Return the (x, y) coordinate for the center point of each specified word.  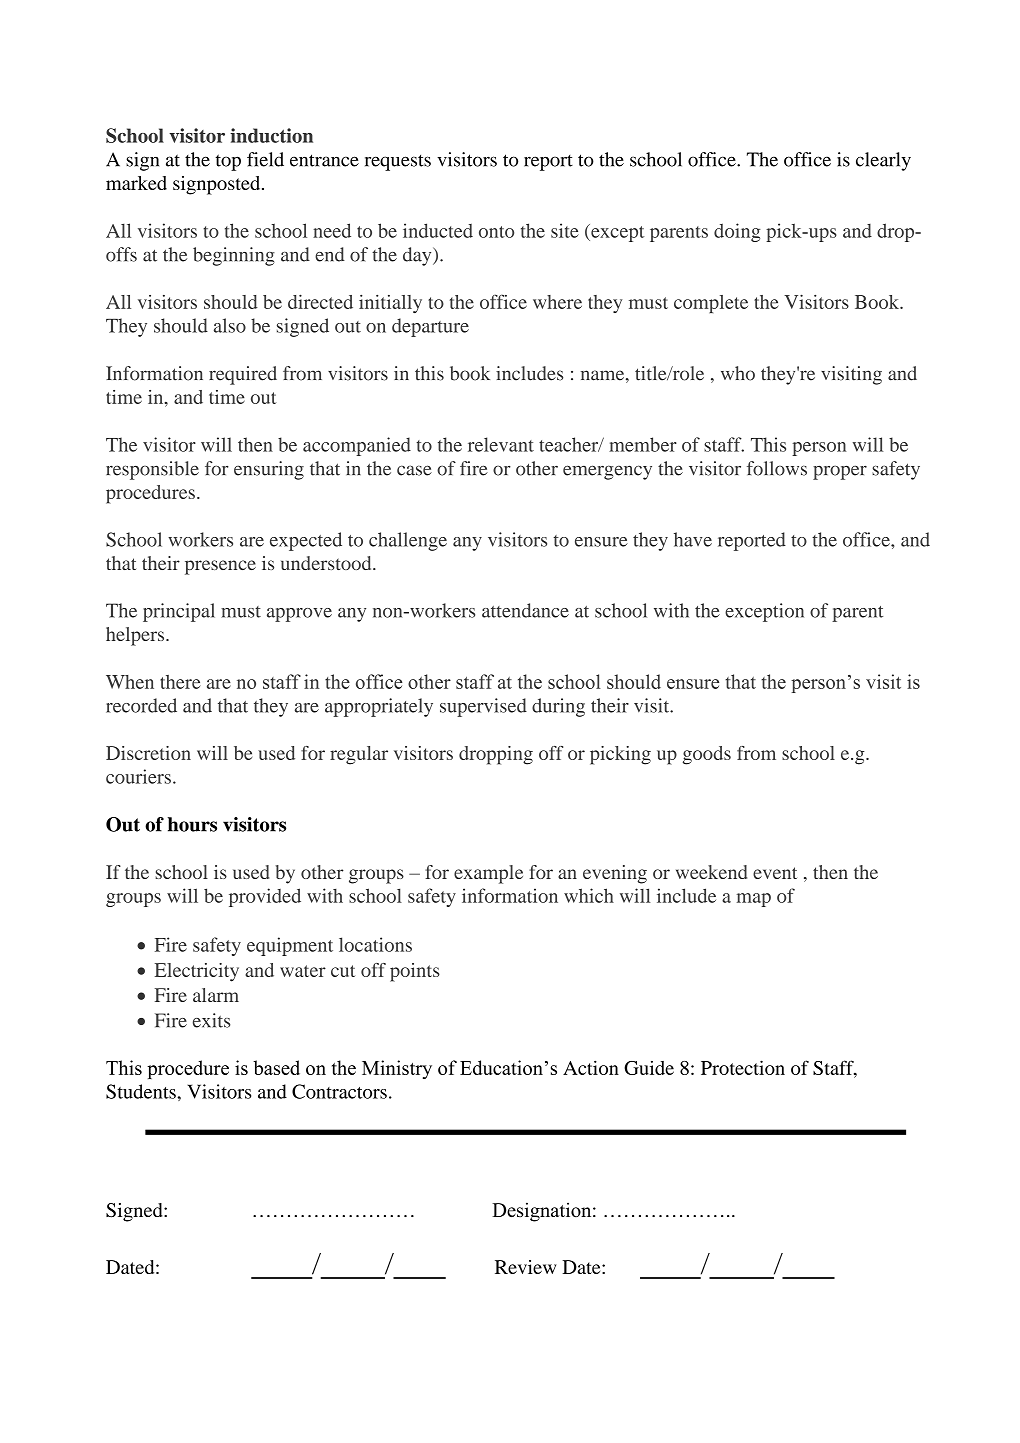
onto (496, 232)
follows (777, 468)
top (228, 162)
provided (265, 897)
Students (142, 1091)
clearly (883, 161)
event (775, 873)
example (488, 874)
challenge (408, 541)
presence (220, 567)
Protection (743, 1067)
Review (526, 1267)
